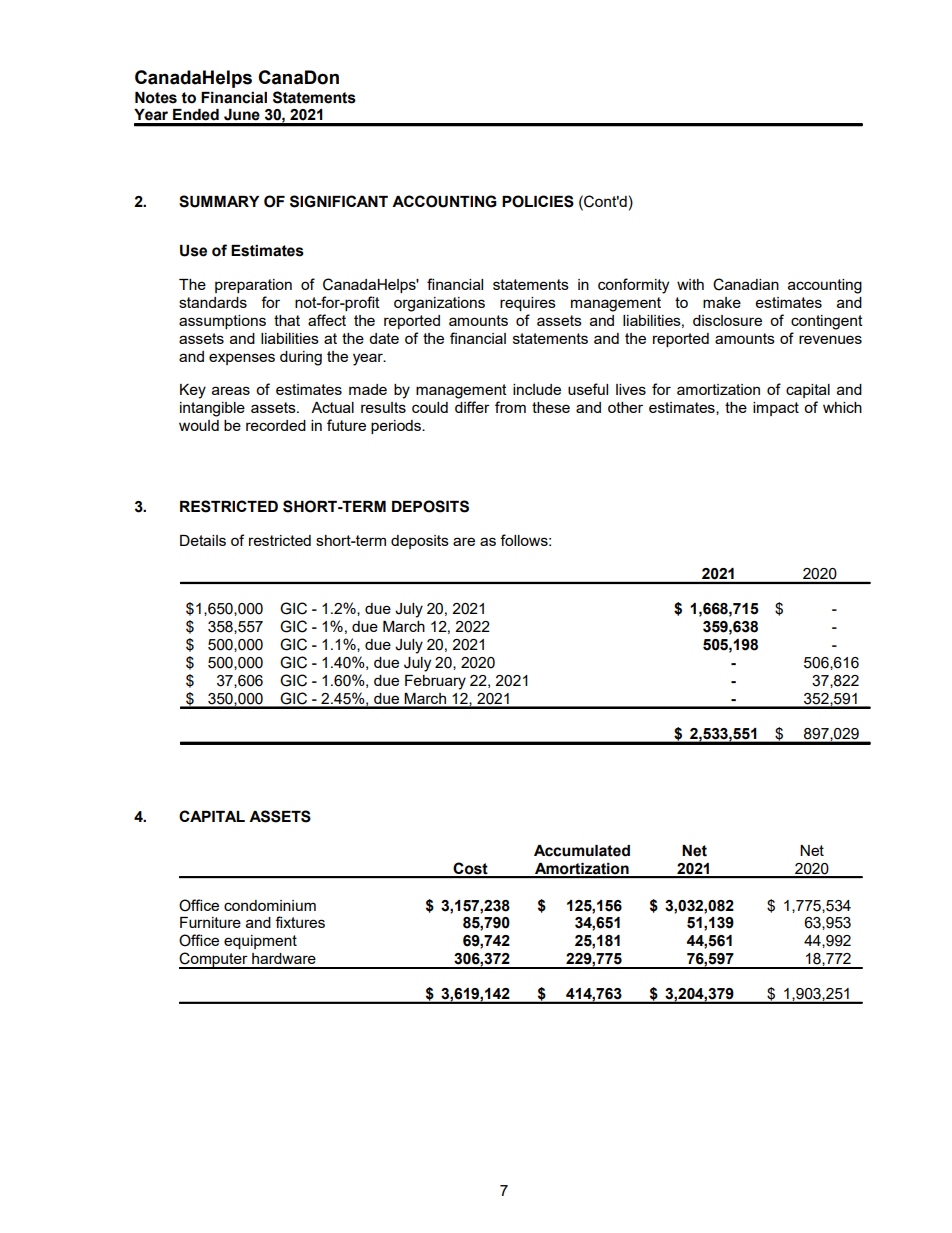 The image size is (952, 1233). What do you see at coordinates (397, 427) in the document?
I see `periods` at bounding box center [397, 427].
